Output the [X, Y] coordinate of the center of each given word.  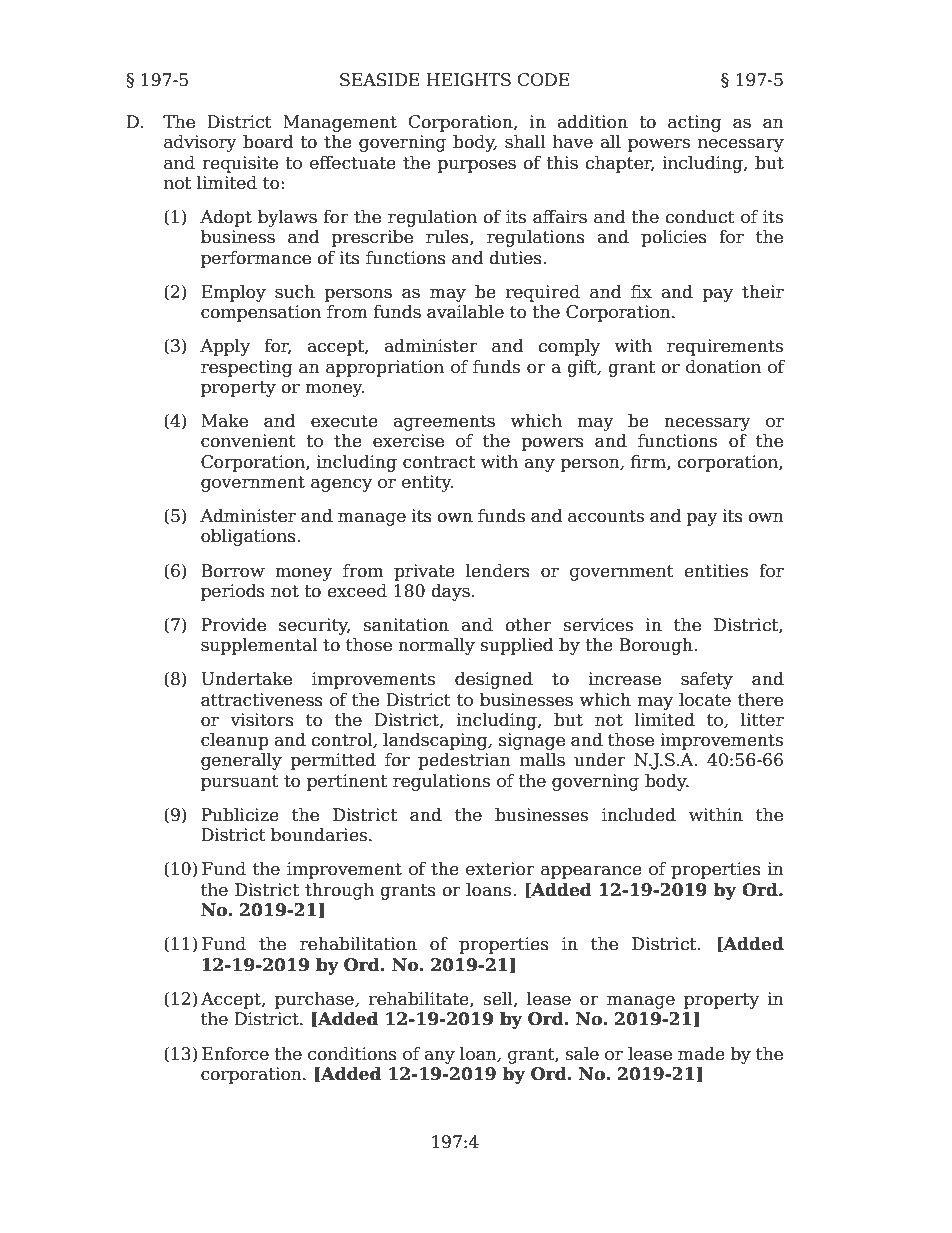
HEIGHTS [468, 80]
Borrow [233, 571]
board [268, 142]
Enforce [235, 1054]
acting [694, 123]
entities [716, 571]
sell [499, 999]
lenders [498, 571]
